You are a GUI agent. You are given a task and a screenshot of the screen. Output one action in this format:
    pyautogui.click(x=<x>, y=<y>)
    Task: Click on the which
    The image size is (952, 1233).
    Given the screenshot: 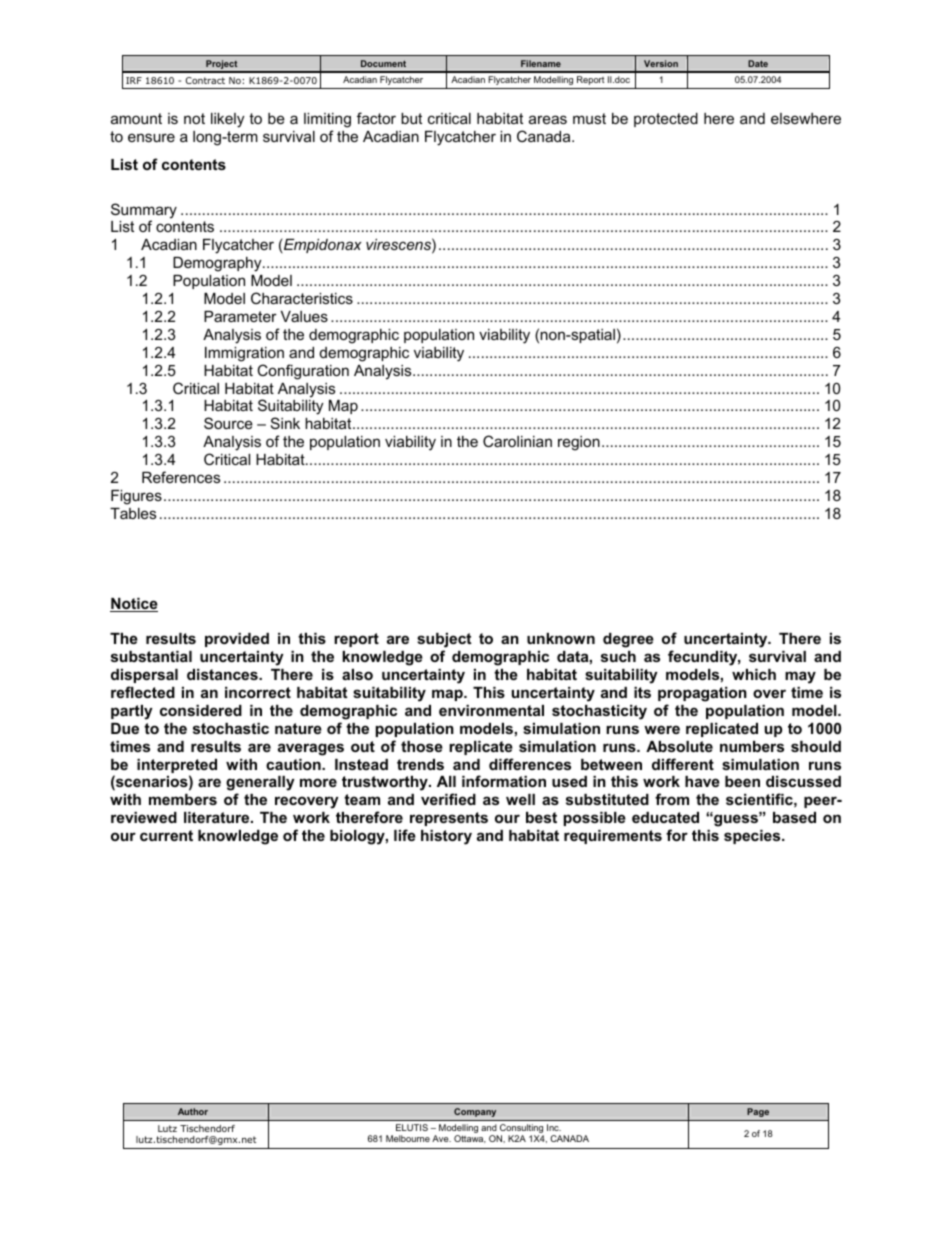 What is the action you would take?
    pyautogui.click(x=754, y=674)
